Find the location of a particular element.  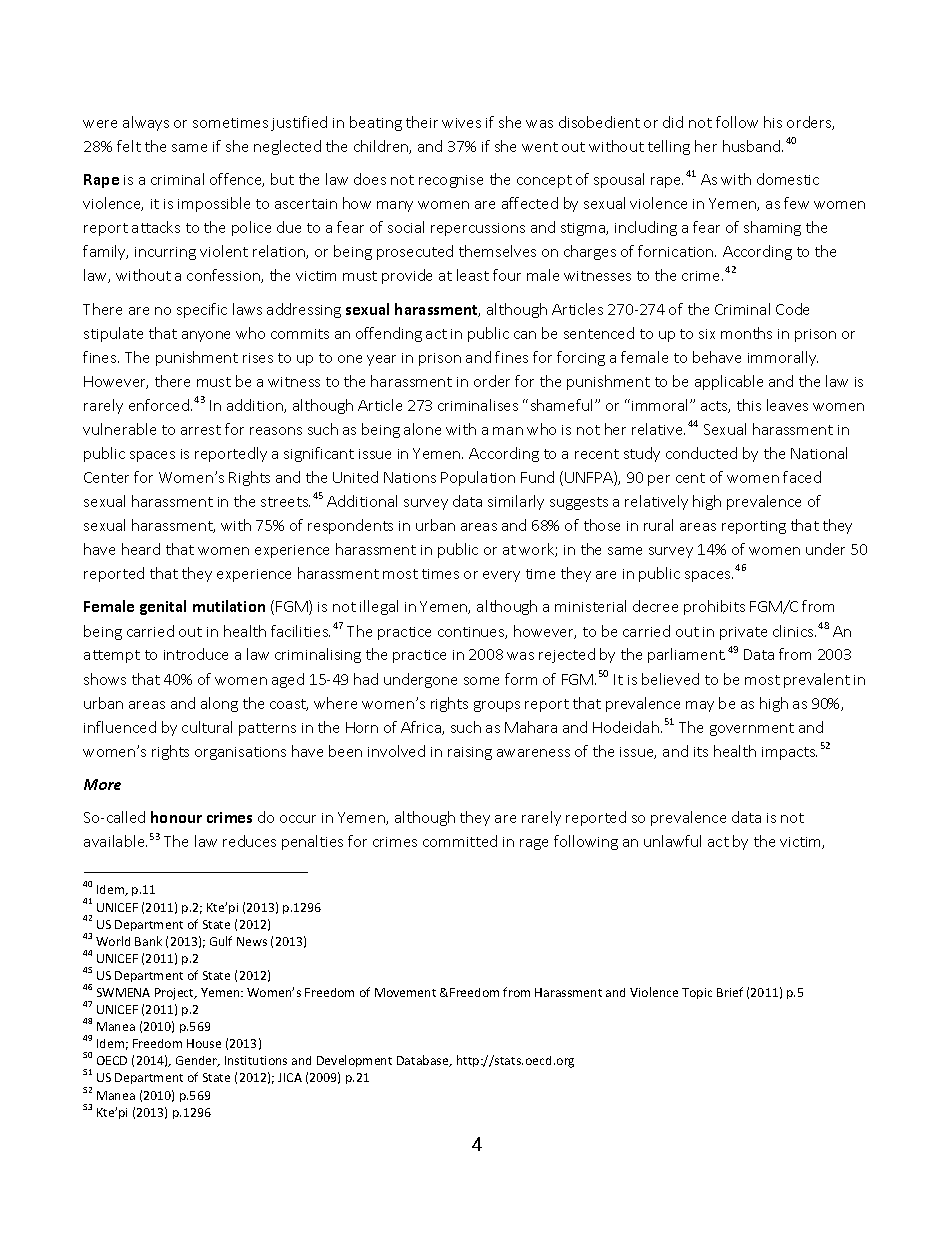

every is located at coordinates (501, 576).
